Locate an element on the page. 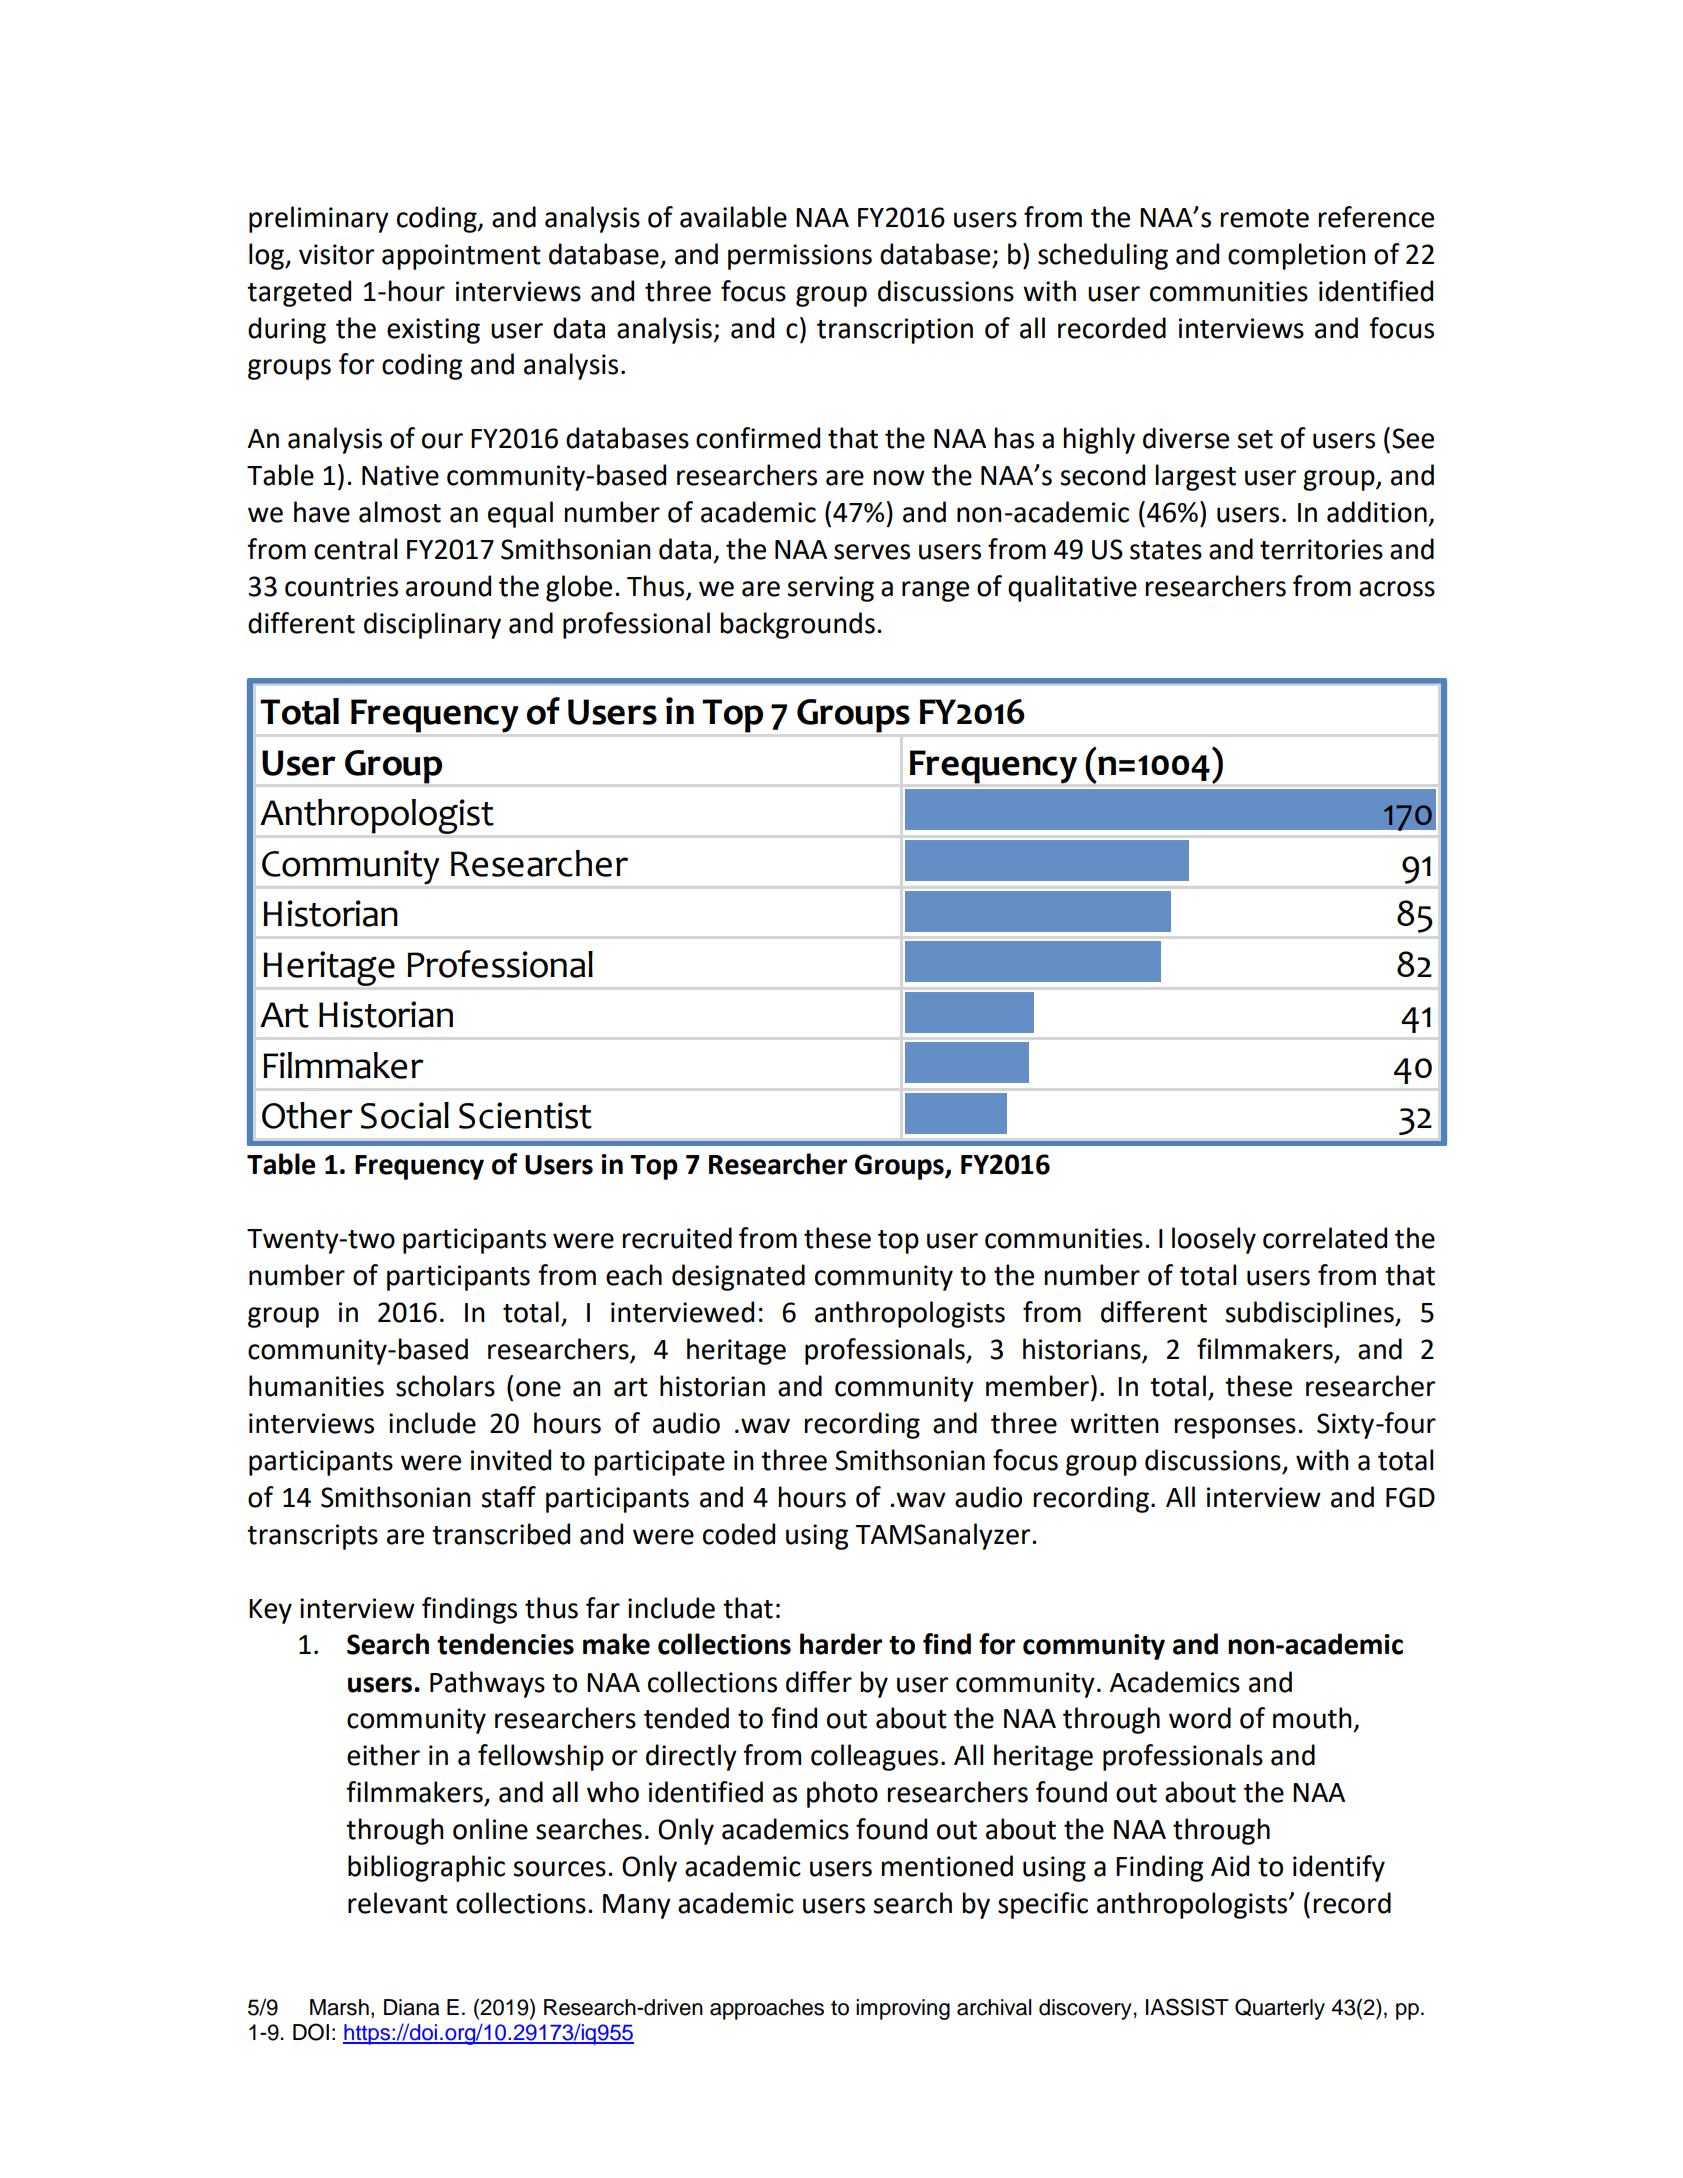  backgrounds is located at coordinates (798, 625).
